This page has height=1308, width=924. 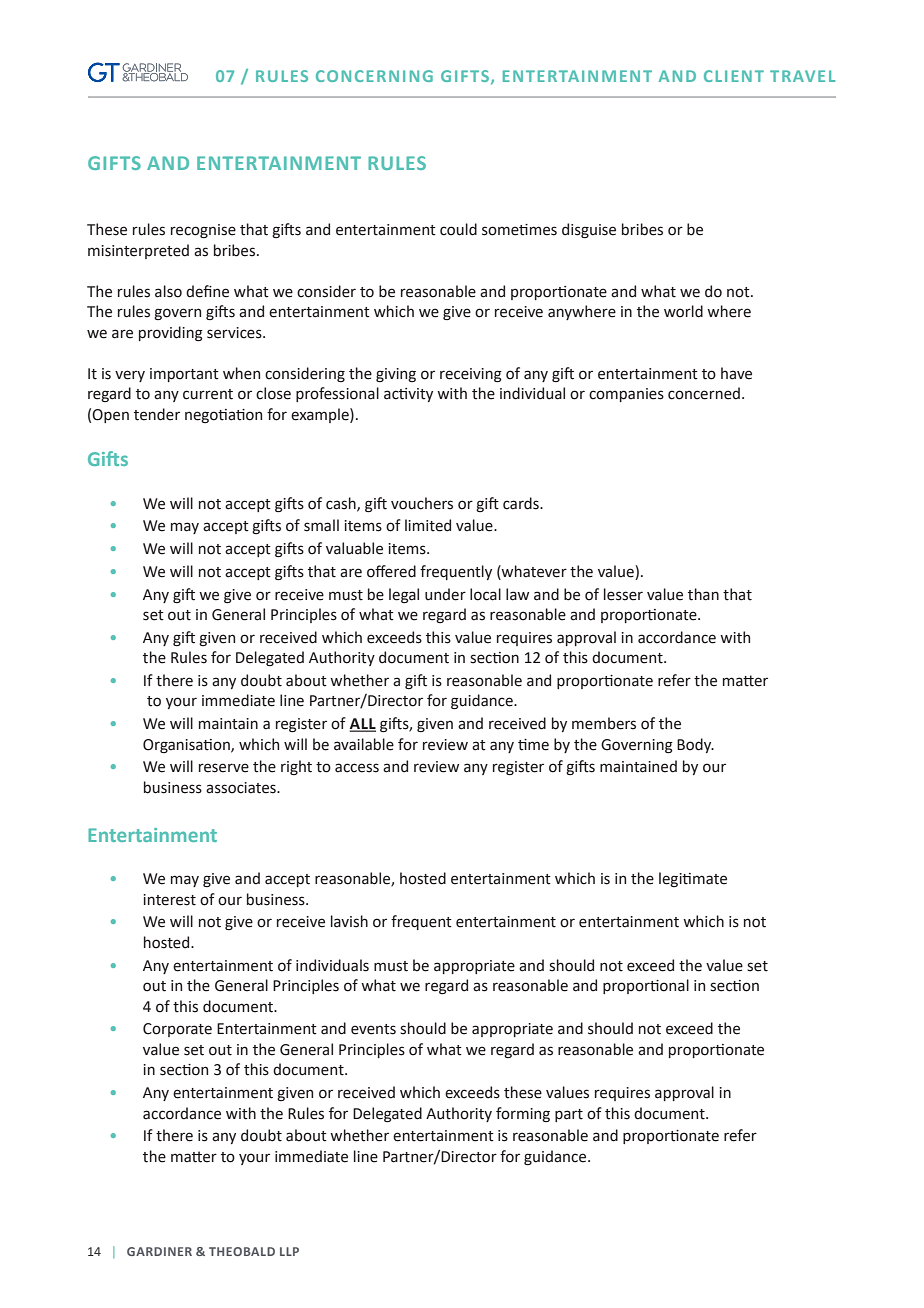 I want to click on CONCERNING, so click(x=374, y=76).
